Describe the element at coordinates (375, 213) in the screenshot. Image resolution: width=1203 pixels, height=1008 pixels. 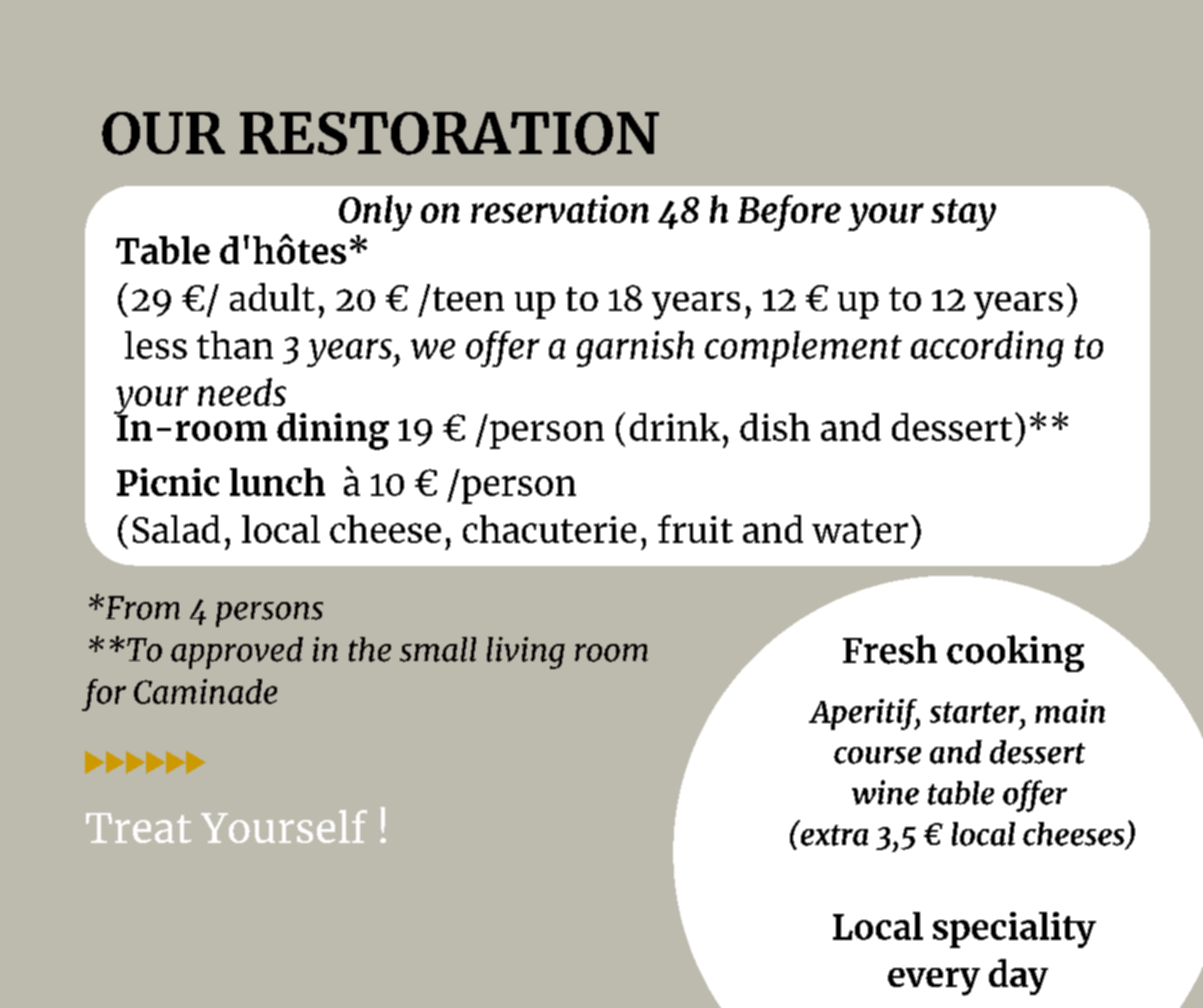
I see `Only` at that location.
